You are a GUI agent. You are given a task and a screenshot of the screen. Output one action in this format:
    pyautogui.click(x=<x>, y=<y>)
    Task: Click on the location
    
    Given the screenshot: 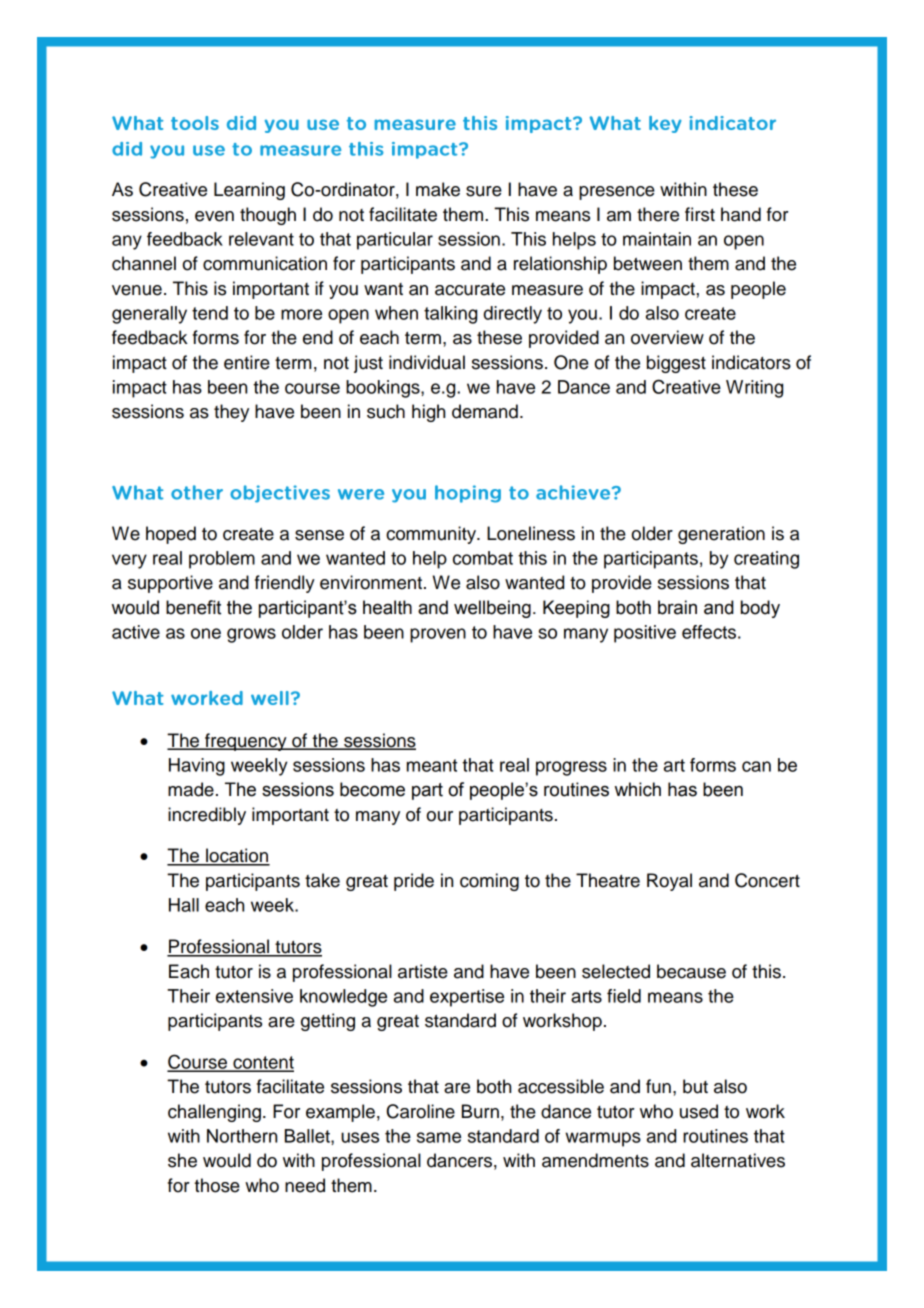 What is the action you would take?
    pyautogui.click(x=237, y=856)
